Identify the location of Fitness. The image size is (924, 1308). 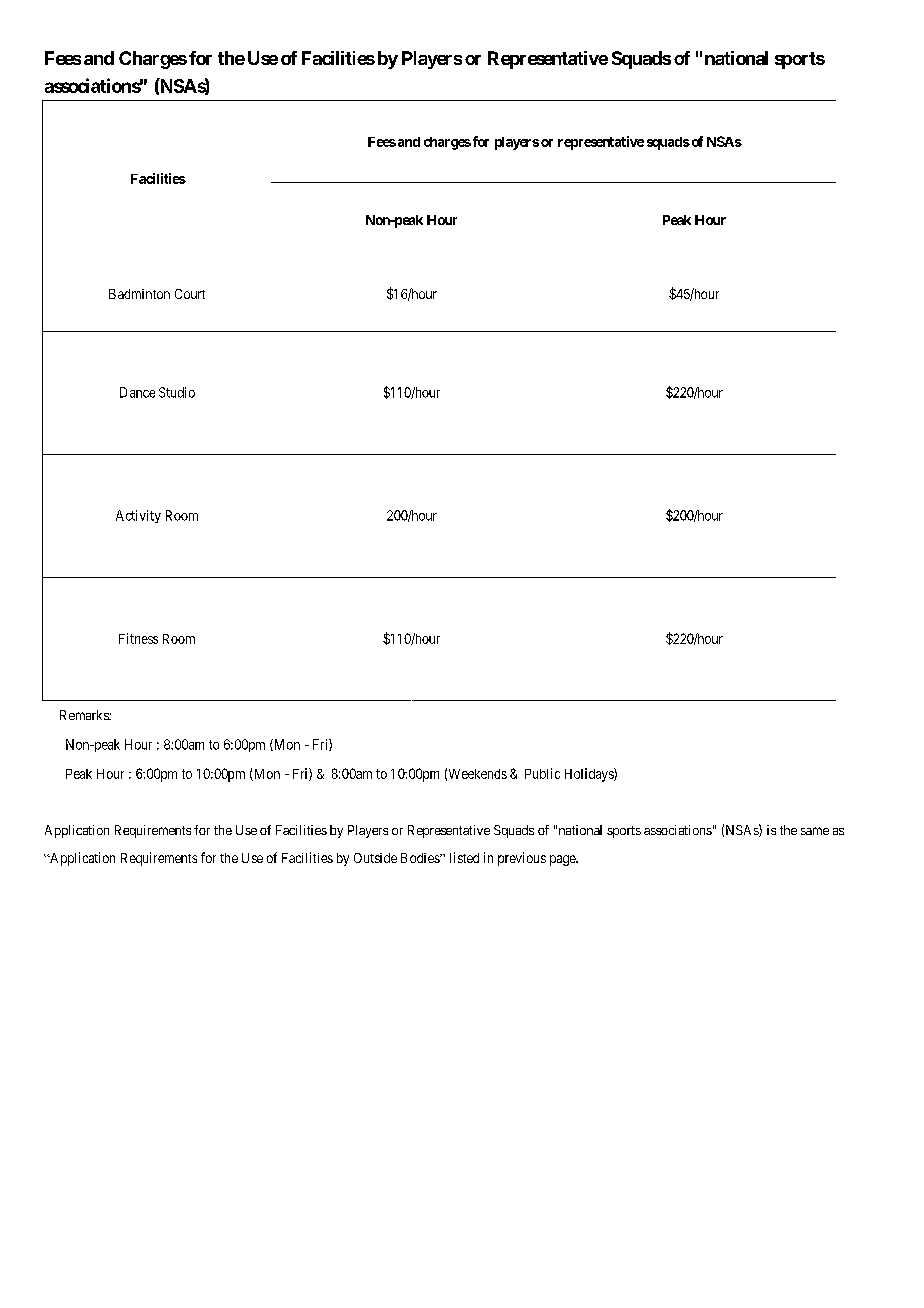
(138, 638).
